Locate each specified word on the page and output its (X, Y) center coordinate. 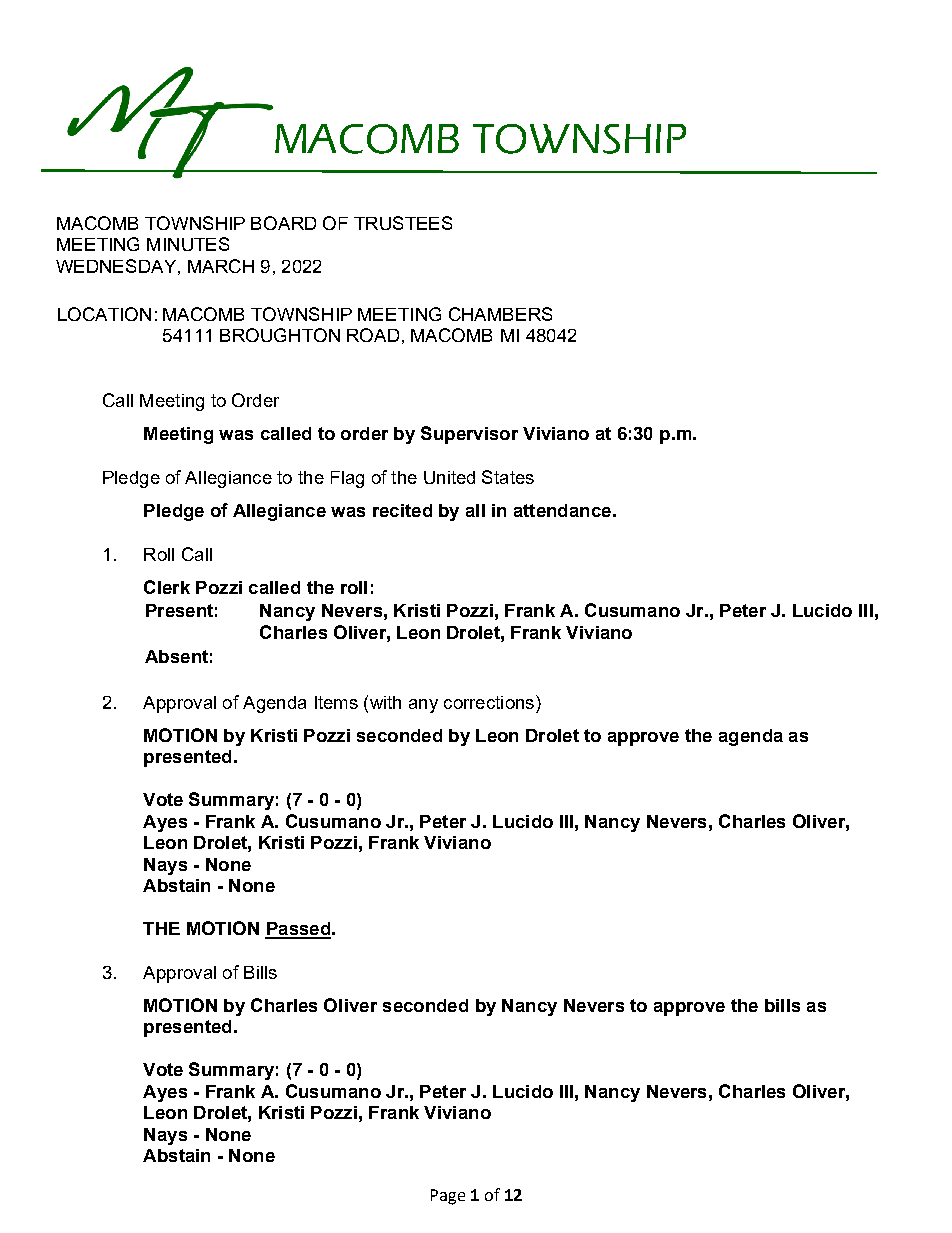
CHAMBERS (500, 314)
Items (336, 702)
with (384, 702)
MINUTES (188, 244)
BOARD (283, 223)
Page (448, 1197)
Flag (347, 479)
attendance (562, 510)
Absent (176, 656)
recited (402, 510)
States (508, 477)
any (423, 706)
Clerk (167, 587)
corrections (489, 702)
